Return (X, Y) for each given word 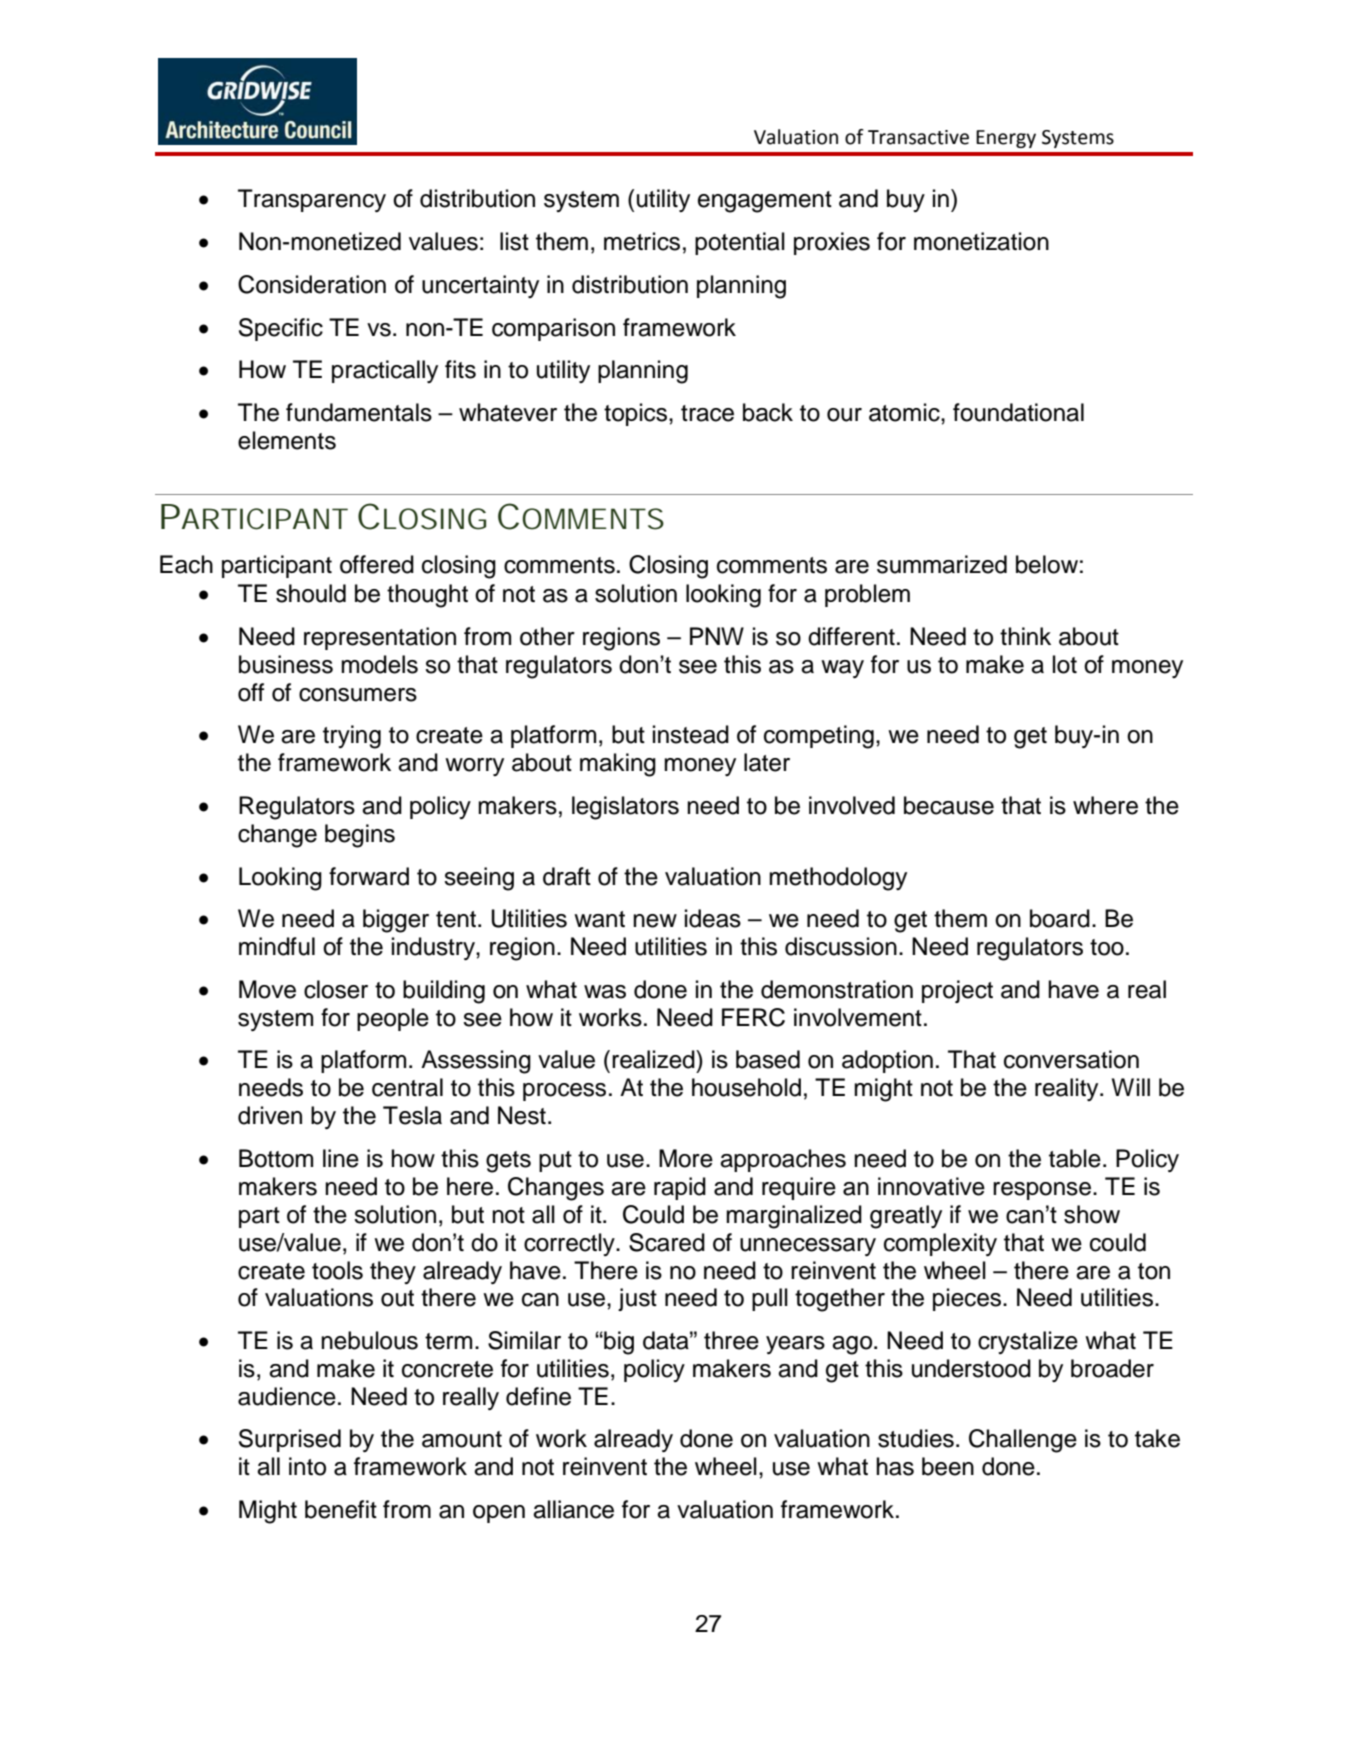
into (307, 1466)
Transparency (312, 200)
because (949, 805)
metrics (642, 241)
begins (360, 836)
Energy (1006, 139)
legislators (625, 808)
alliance (573, 1509)
